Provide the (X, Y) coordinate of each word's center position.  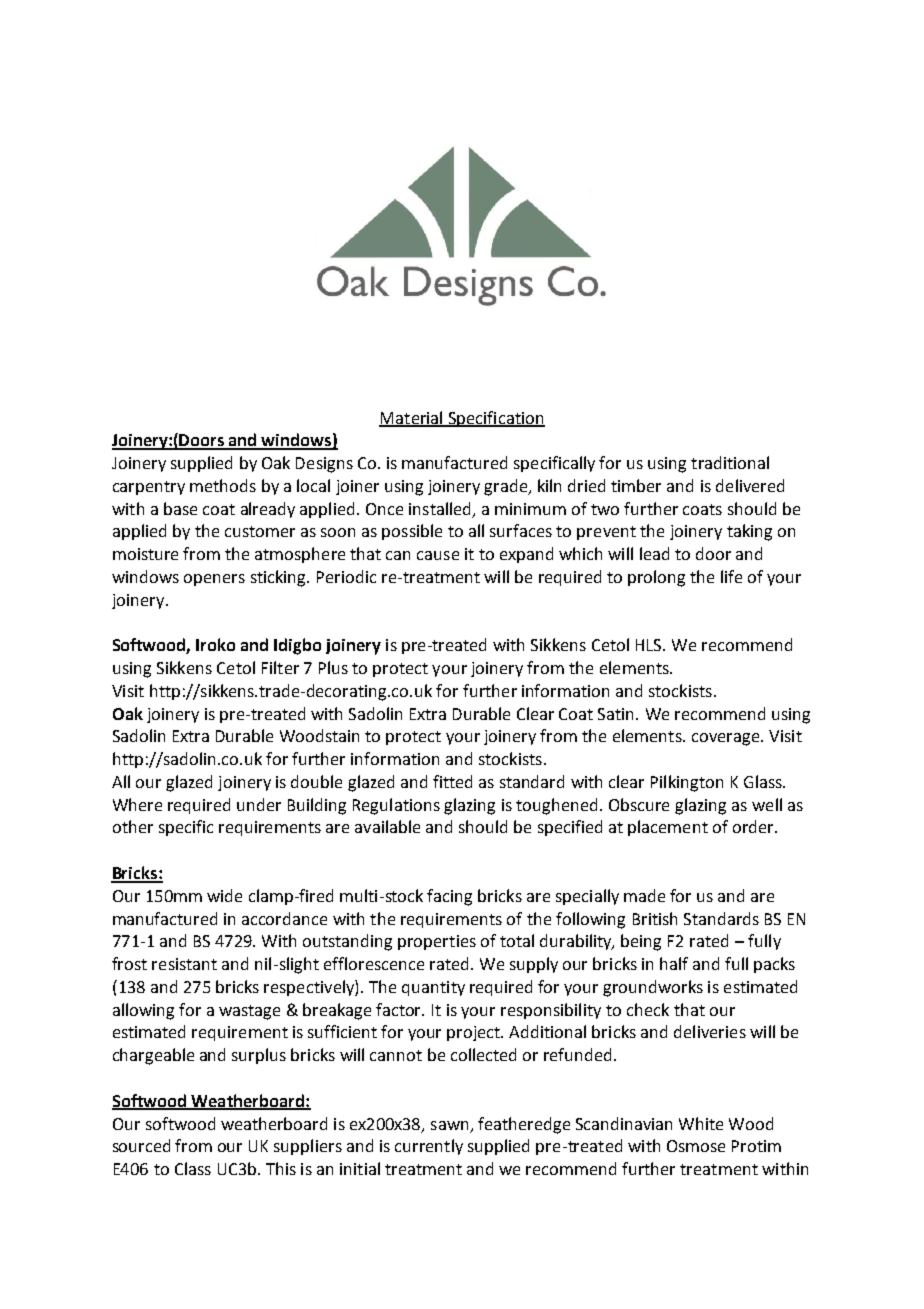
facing (449, 897)
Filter (280, 667)
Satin (617, 714)
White (701, 1123)
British (655, 918)
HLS (650, 645)
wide (224, 895)
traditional (730, 462)
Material (412, 418)
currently (429, 1147)
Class (193, 1168)
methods (223, 485)
